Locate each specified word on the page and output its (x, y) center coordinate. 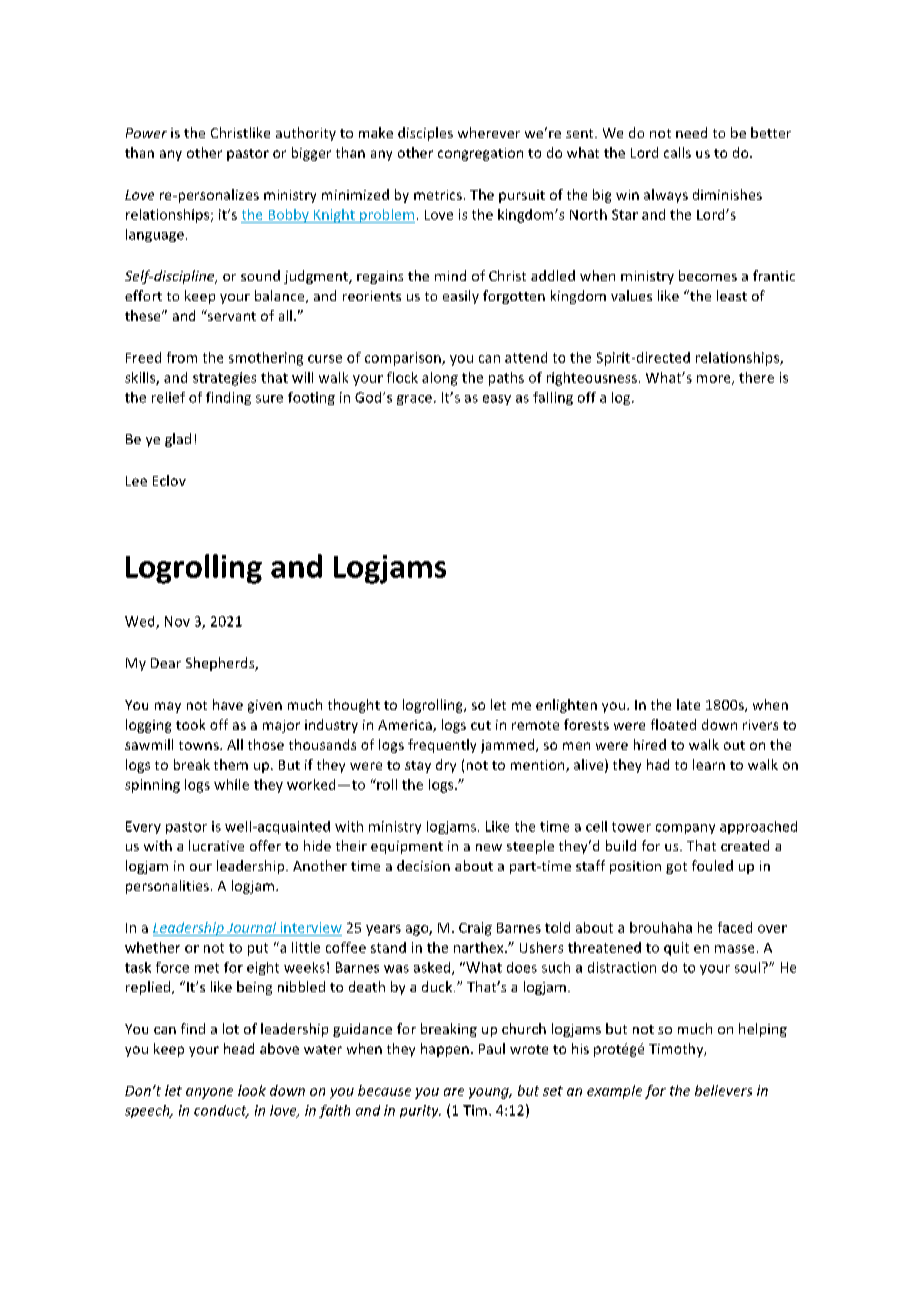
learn (709, 764)
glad (178, 440)
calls (677, 152)
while (231, 784)
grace (414, 400)
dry (446, 766)
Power (146, 133)
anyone (209, 1093)
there (756, 377)
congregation (480, 154)
